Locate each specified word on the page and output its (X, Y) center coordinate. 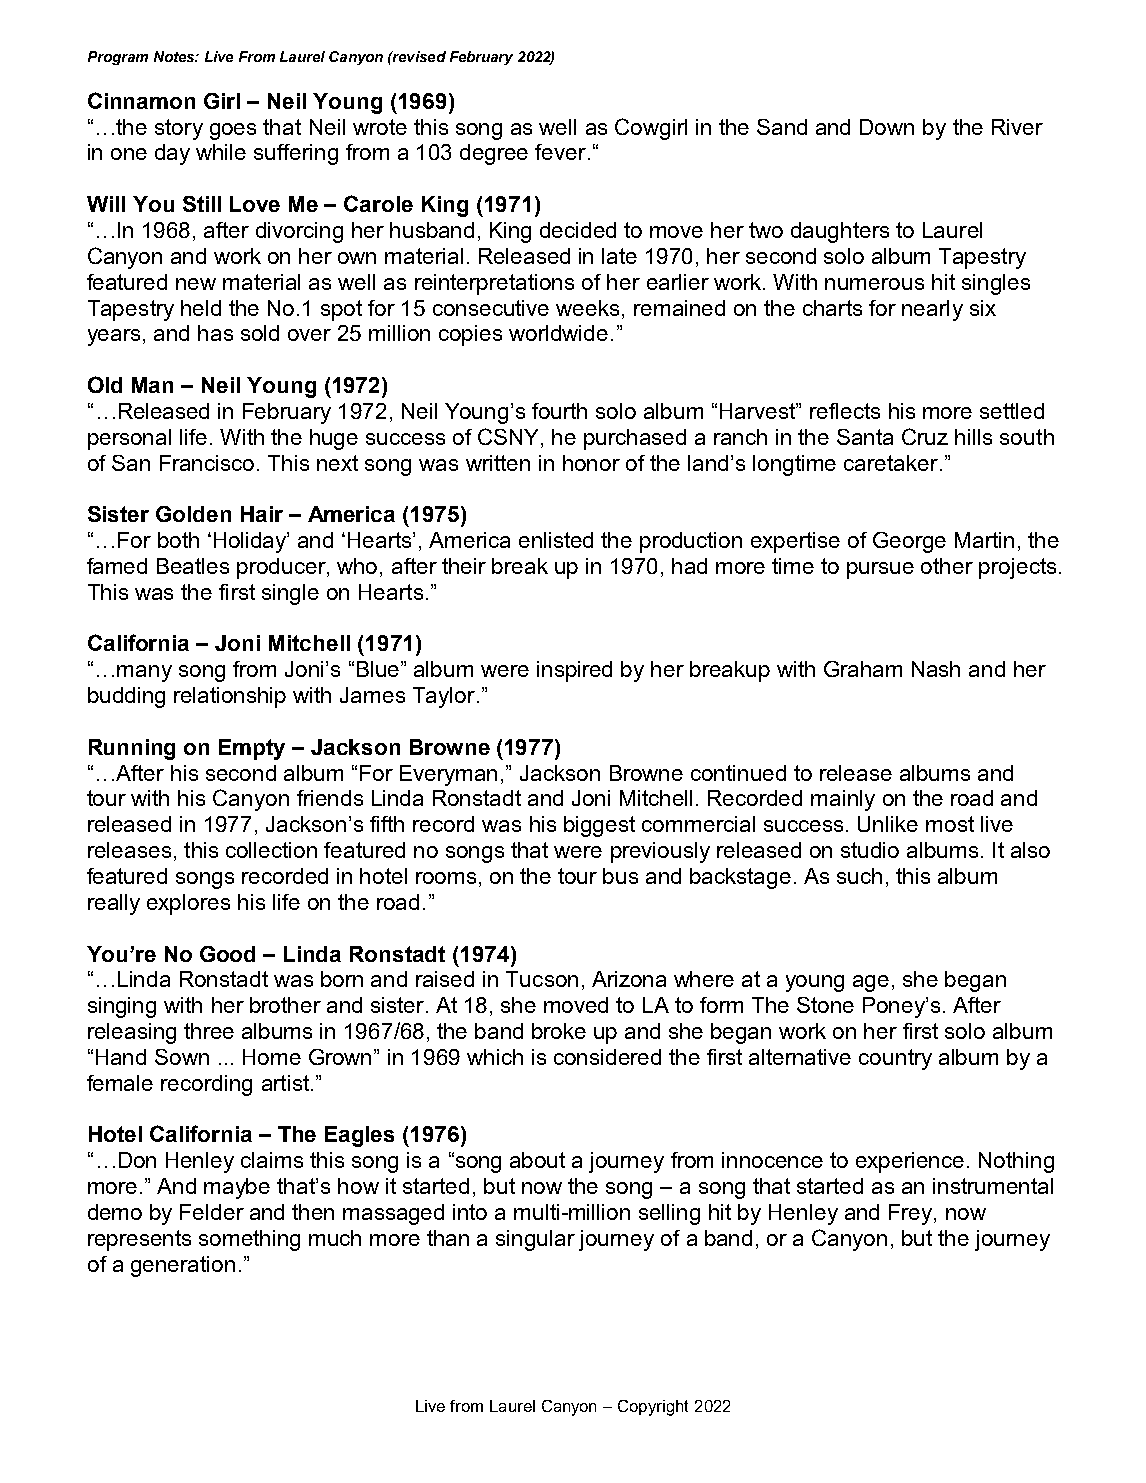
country (895, 1059)
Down (887, 127)
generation (183, 1266)
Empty (252, 749)
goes (233, 131)
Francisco (207, 463)
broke (559, 1031)
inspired (574, 671)
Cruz (925, 436)
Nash (936, 669)
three (209, 1031)
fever (562, 152)
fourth (559, 411)
